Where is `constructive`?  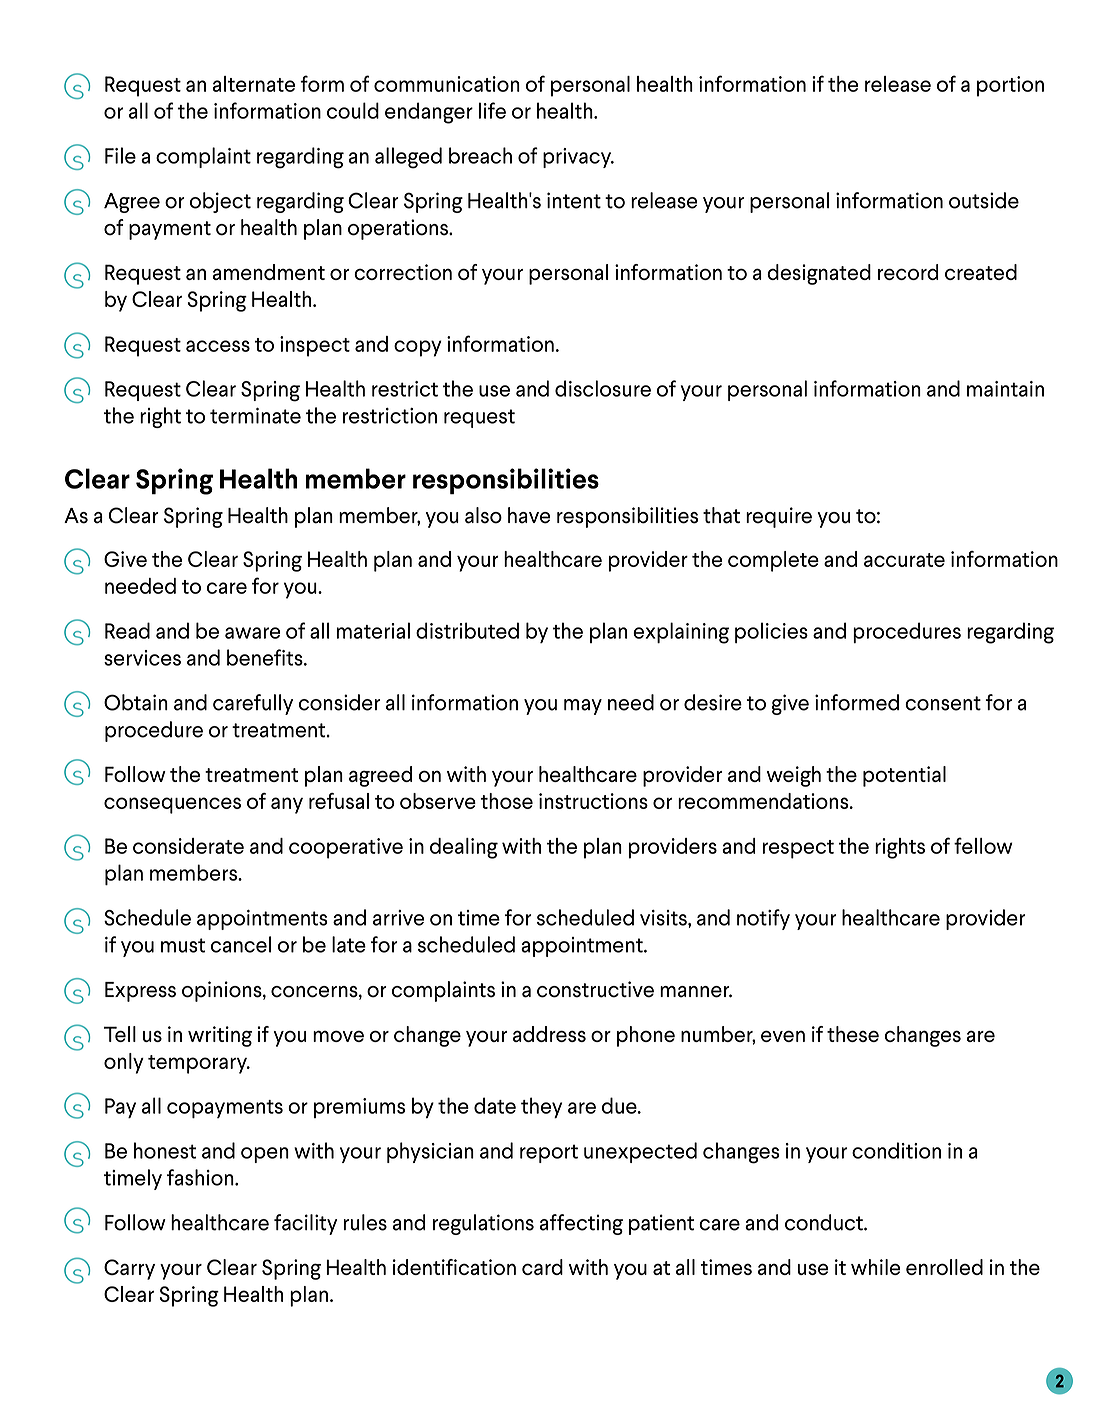 constructive is located at coordinates (595, 989).
